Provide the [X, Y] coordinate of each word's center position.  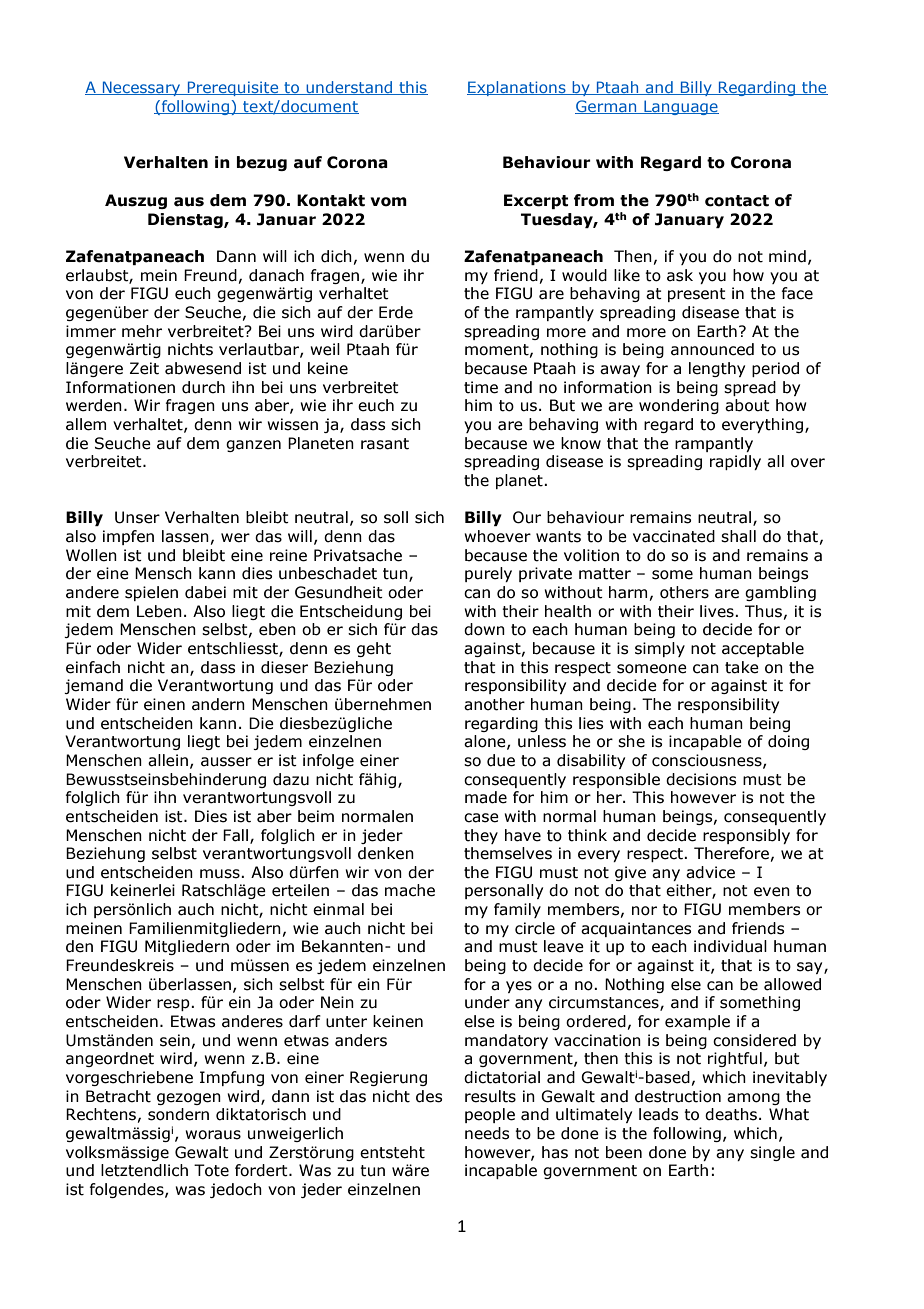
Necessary [141, 88]
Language [680, 107]
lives [718, 611]
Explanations [517, 88]
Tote [211, 1170]
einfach [93, 667]
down [484, 629]
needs [487, 1133]
